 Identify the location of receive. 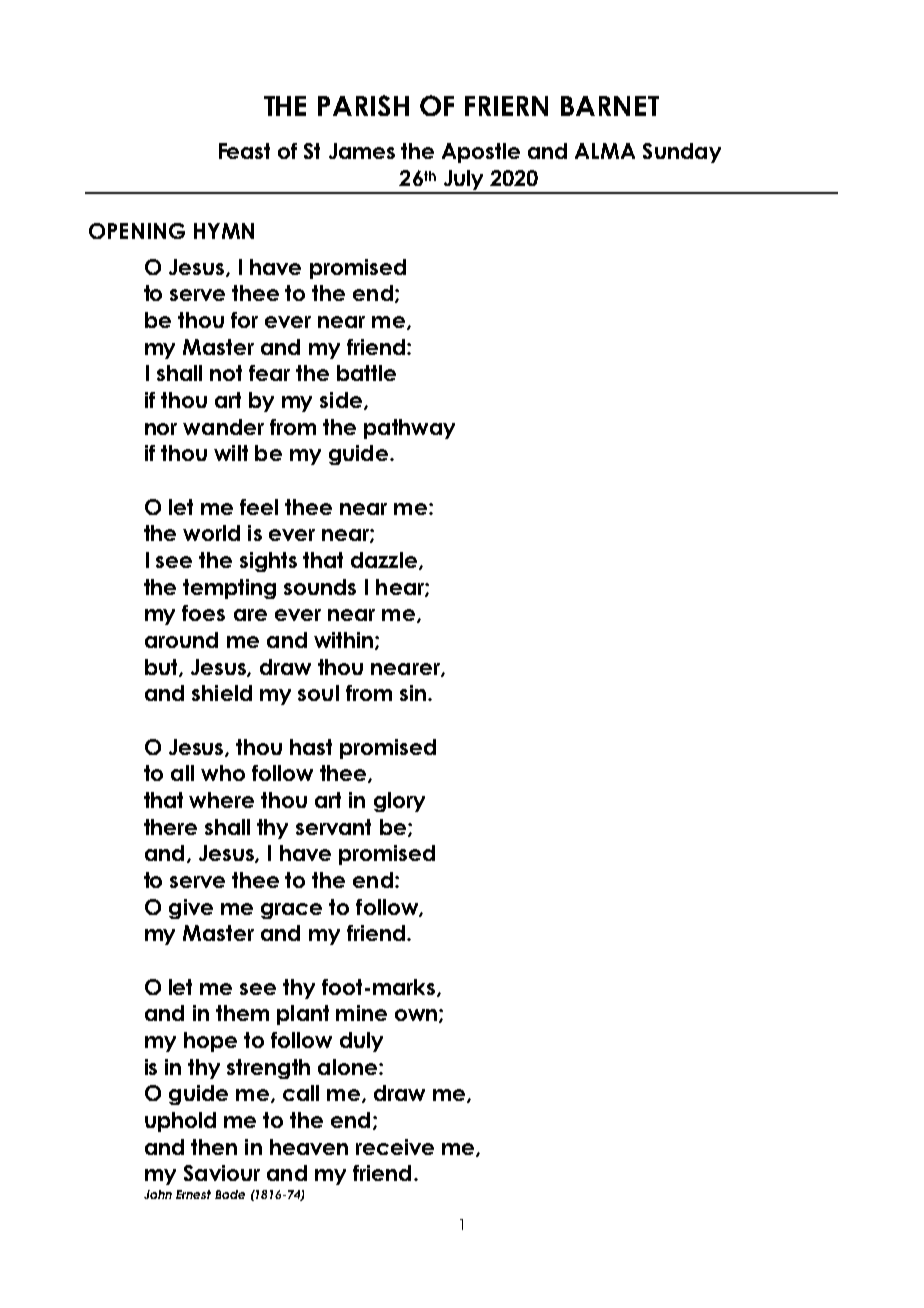
(395, 1147).
